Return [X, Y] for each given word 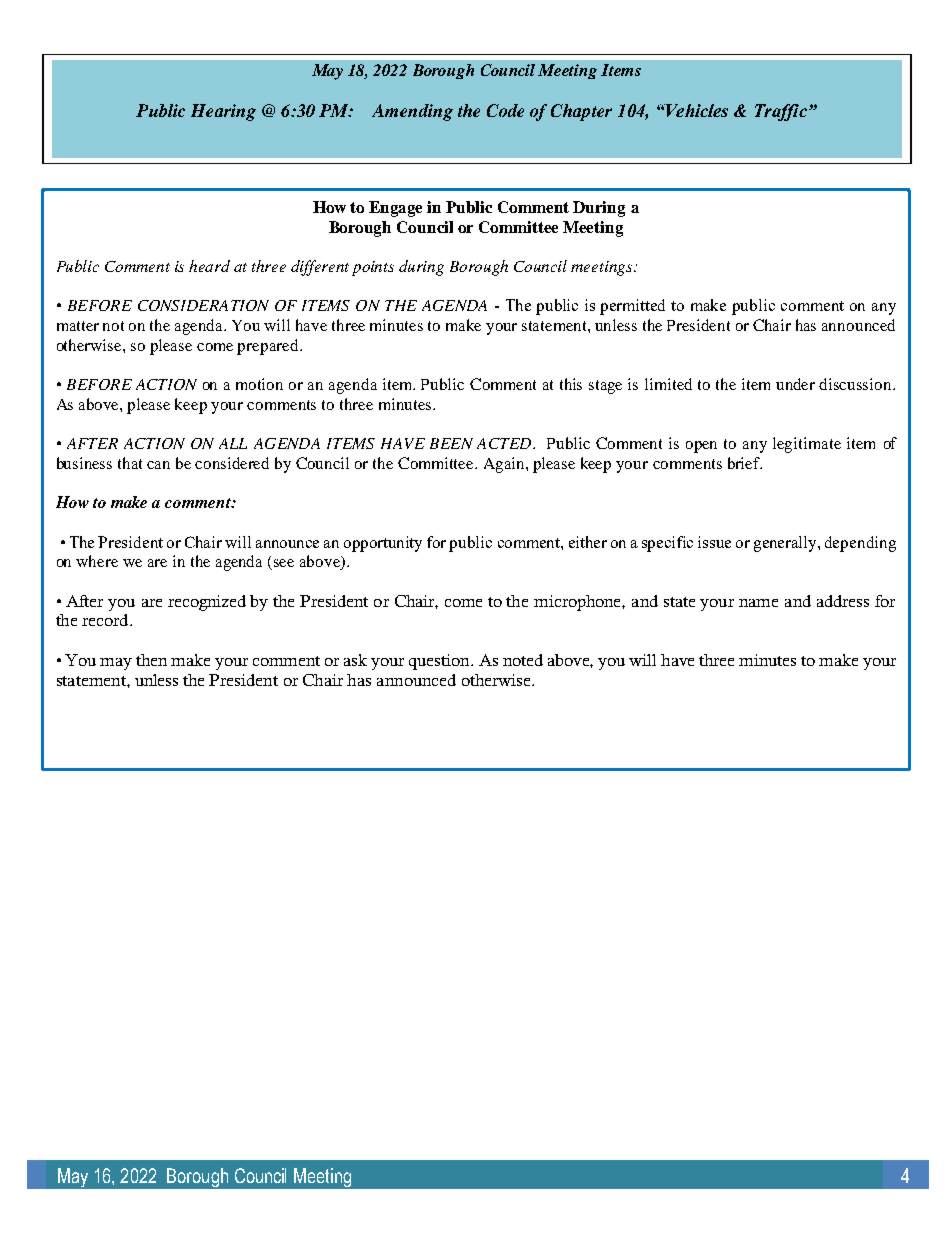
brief [745, 463]
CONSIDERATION [203, 305]
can [158, 465]
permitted [632, 307]
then [151, 660]
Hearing [223, 112]
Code [505, 110]
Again [505, 465]
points [373, 268]
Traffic [781, 112]
